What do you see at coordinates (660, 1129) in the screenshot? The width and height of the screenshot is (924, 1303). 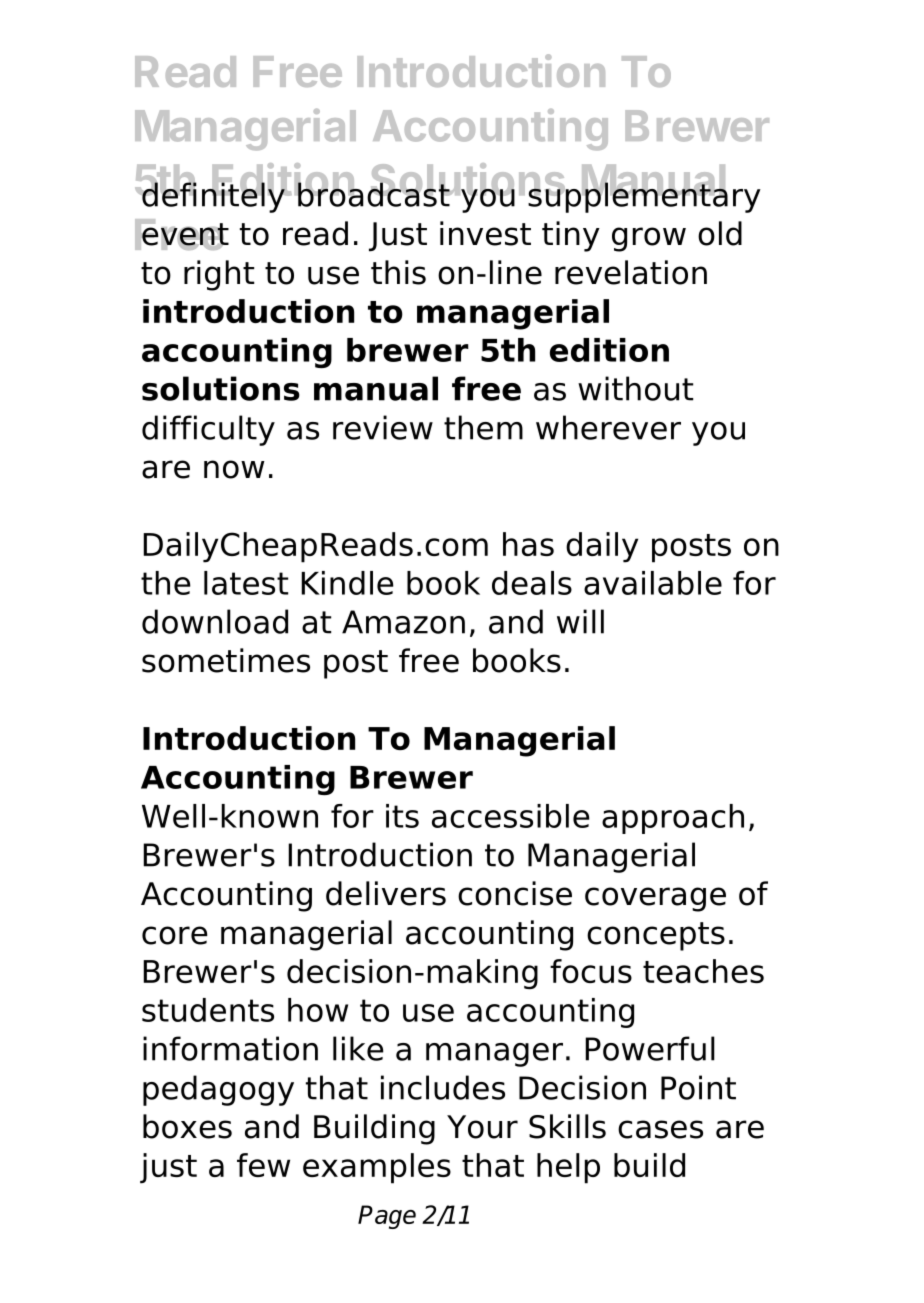 I see `cases` at bounding box center [660, 1129].
